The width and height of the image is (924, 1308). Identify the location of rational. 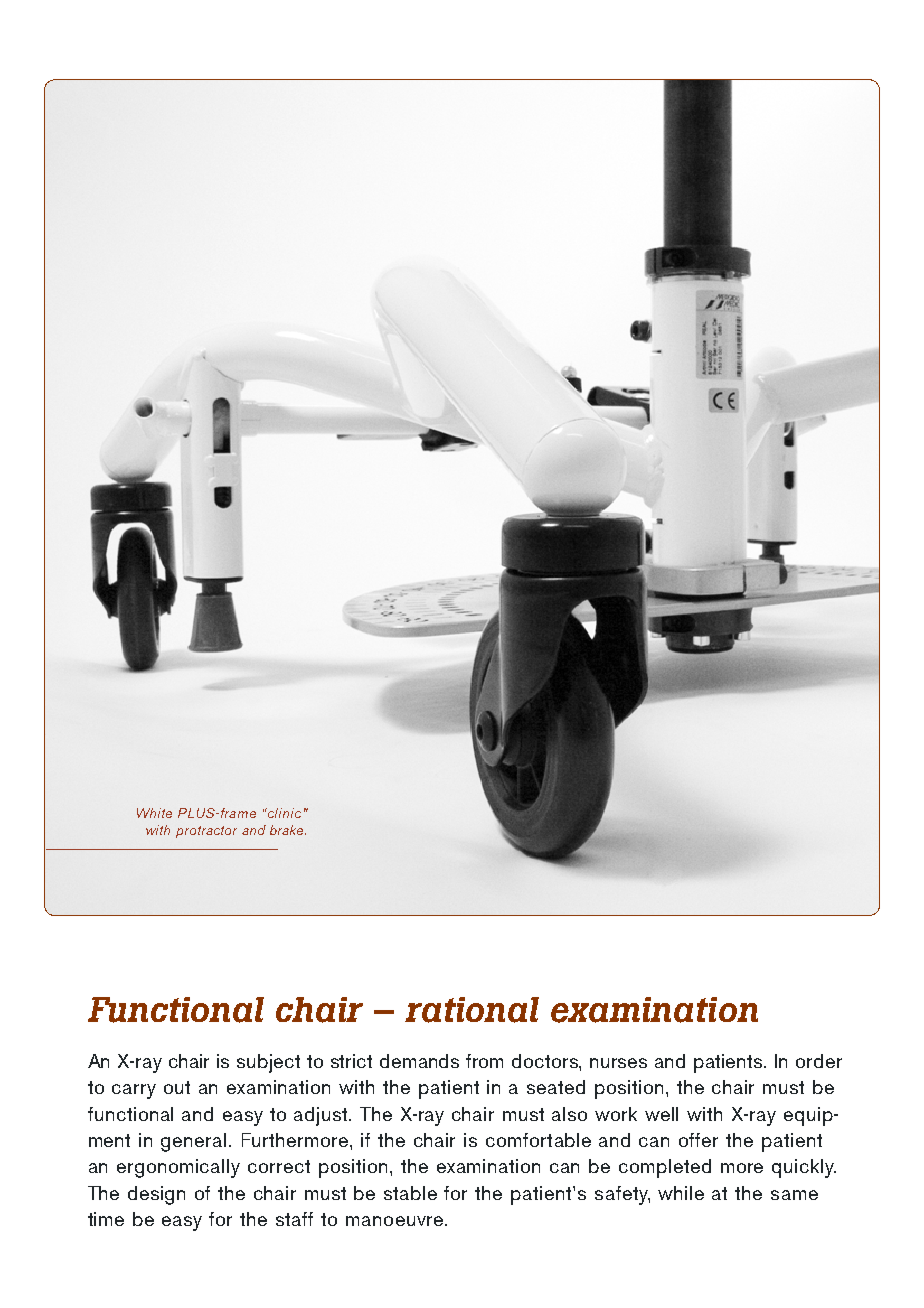
(472, 1010).
